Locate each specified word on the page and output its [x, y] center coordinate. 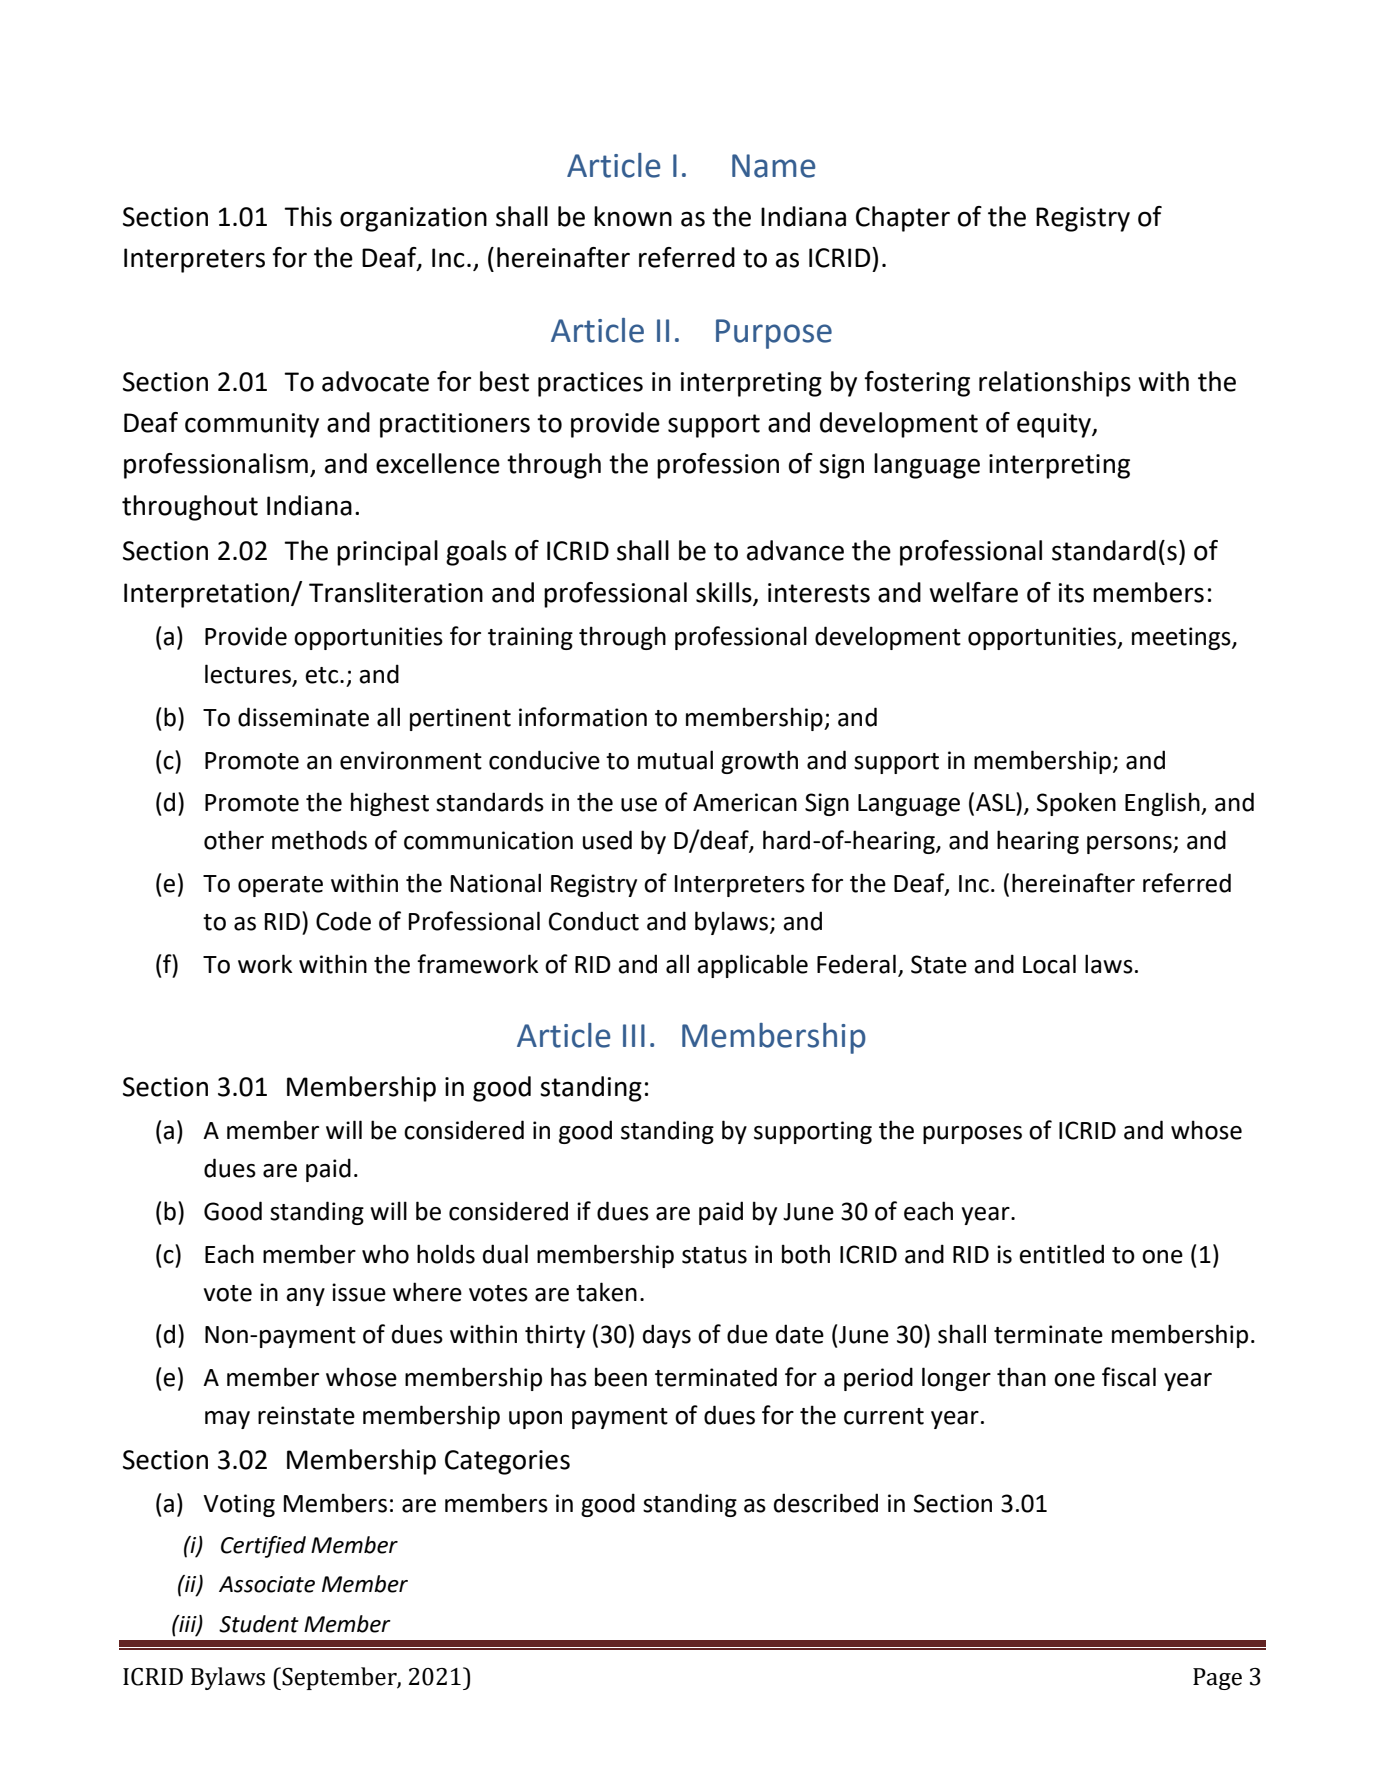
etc [323, 675]
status [714, 1255]
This [308, 216]
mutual [675, 760]
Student [259, 1624]
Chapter [903, 219]
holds [446, 1254]
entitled [1061, 1254]
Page [1217, 1679]
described [826, 1503]
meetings [1182, 638]
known [633, 216]
